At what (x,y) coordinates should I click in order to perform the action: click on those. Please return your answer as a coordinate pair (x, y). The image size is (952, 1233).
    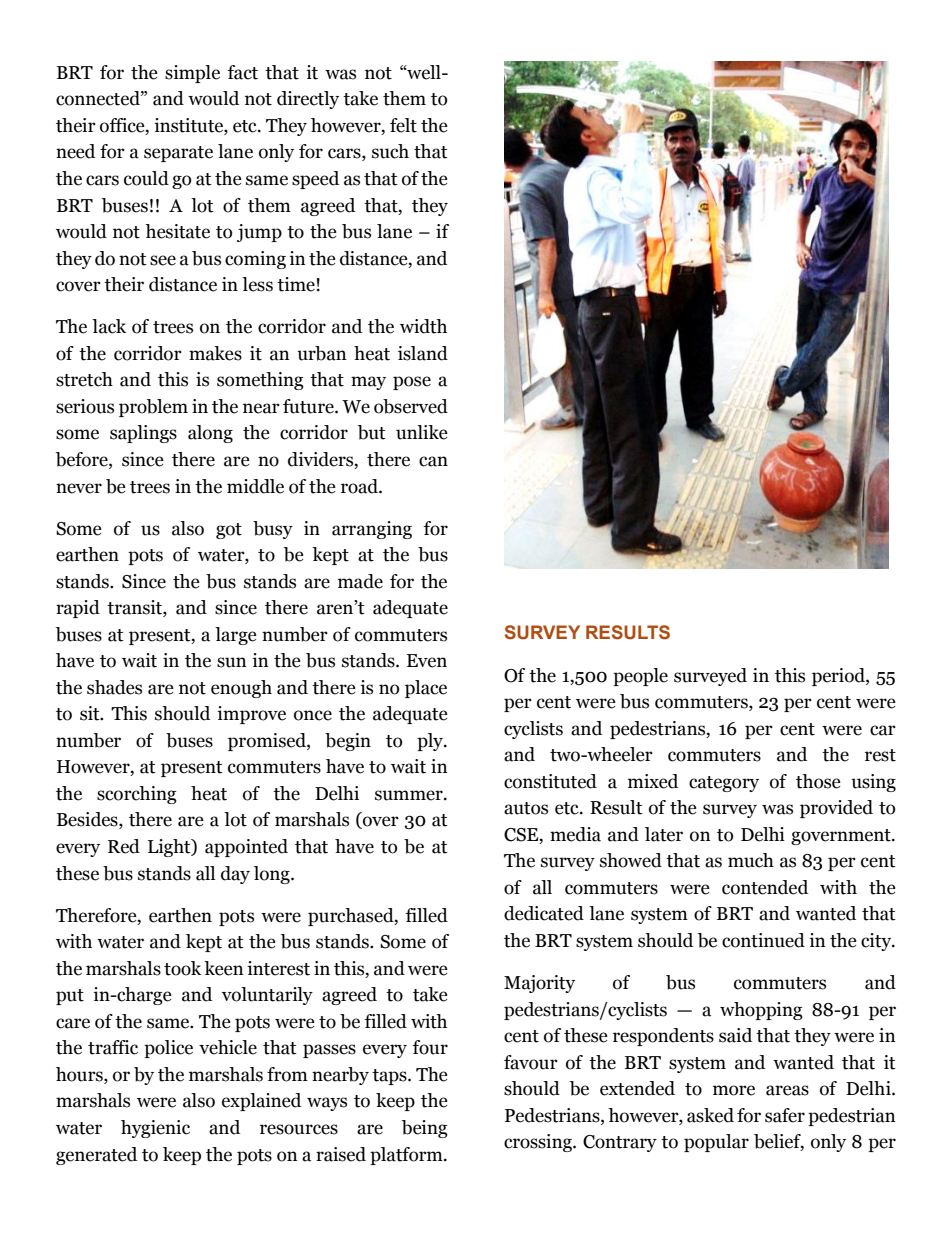
    Looking at the image, I should click on (818, 781).
